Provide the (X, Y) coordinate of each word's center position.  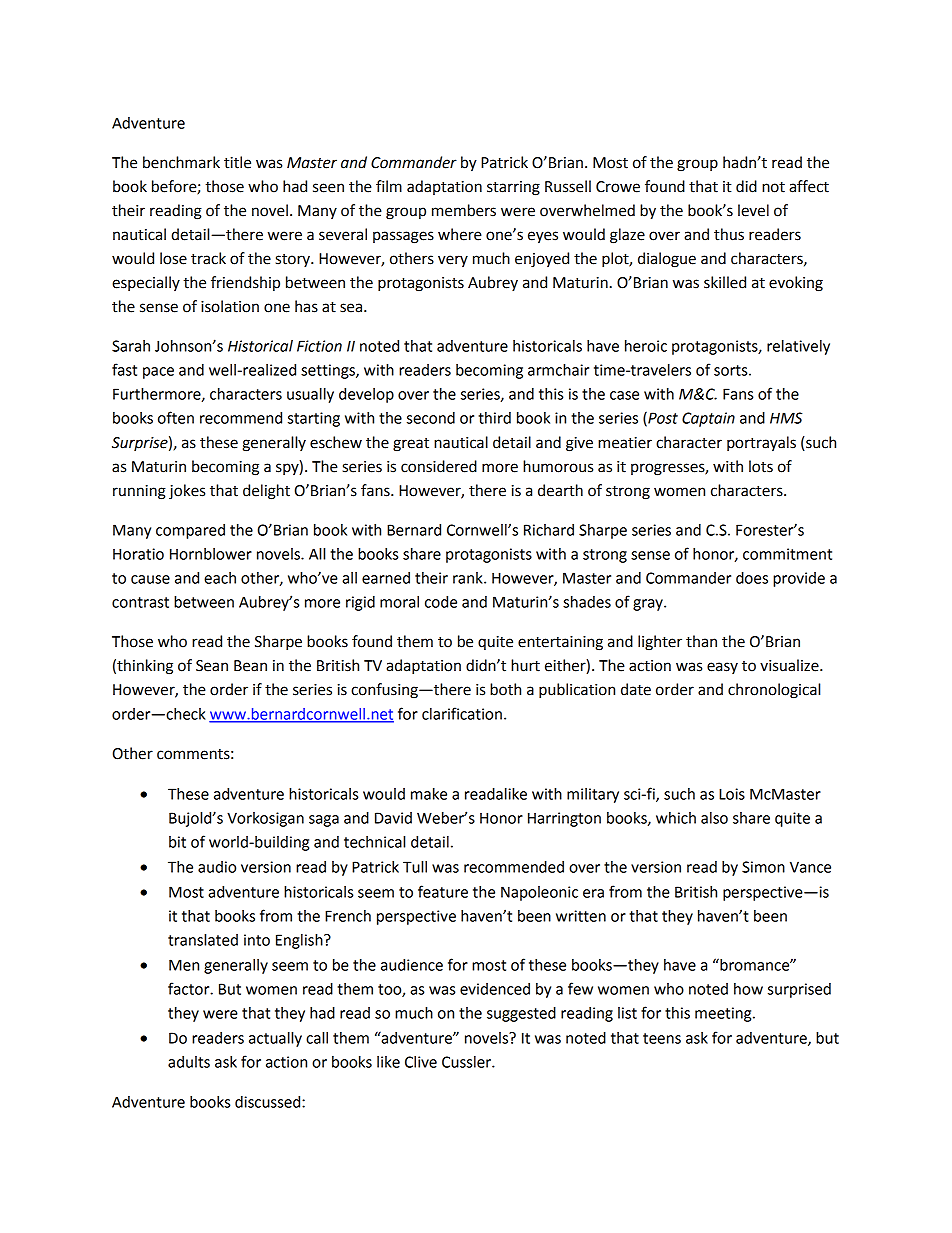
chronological (774, 691)
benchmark (181, 162)
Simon (763, 867)
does (752, 578)
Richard (549, 530)
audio (217, 867)
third (494, 418)
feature (443, 891)
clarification (462, 713)
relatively (798, 347)
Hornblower (211, 554)
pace (158, 373)
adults (189, 1062)
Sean (212, 666)
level (753, 210)
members (464, 210)
